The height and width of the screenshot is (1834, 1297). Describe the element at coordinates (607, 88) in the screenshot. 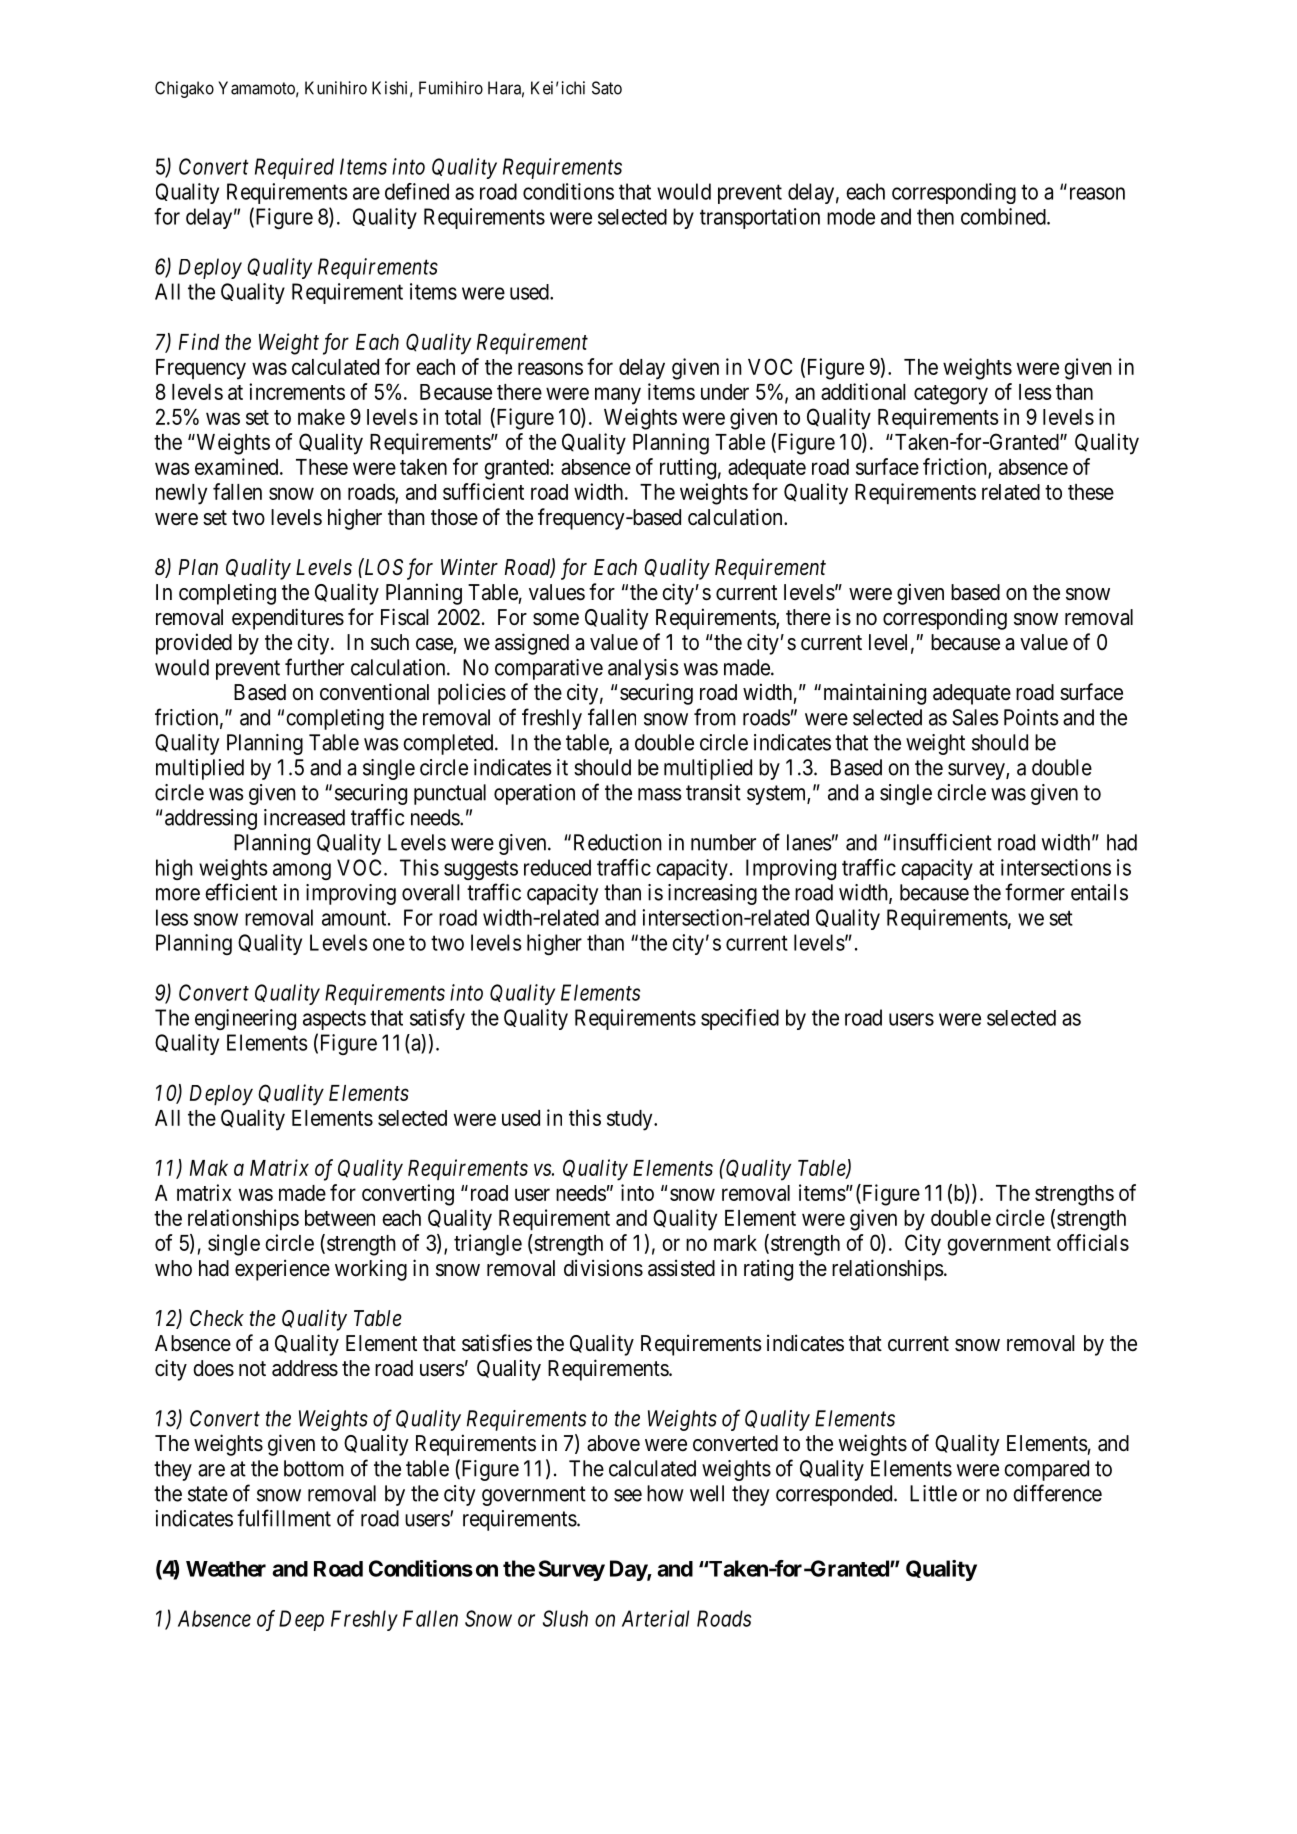

I see `Sato` at that location.
